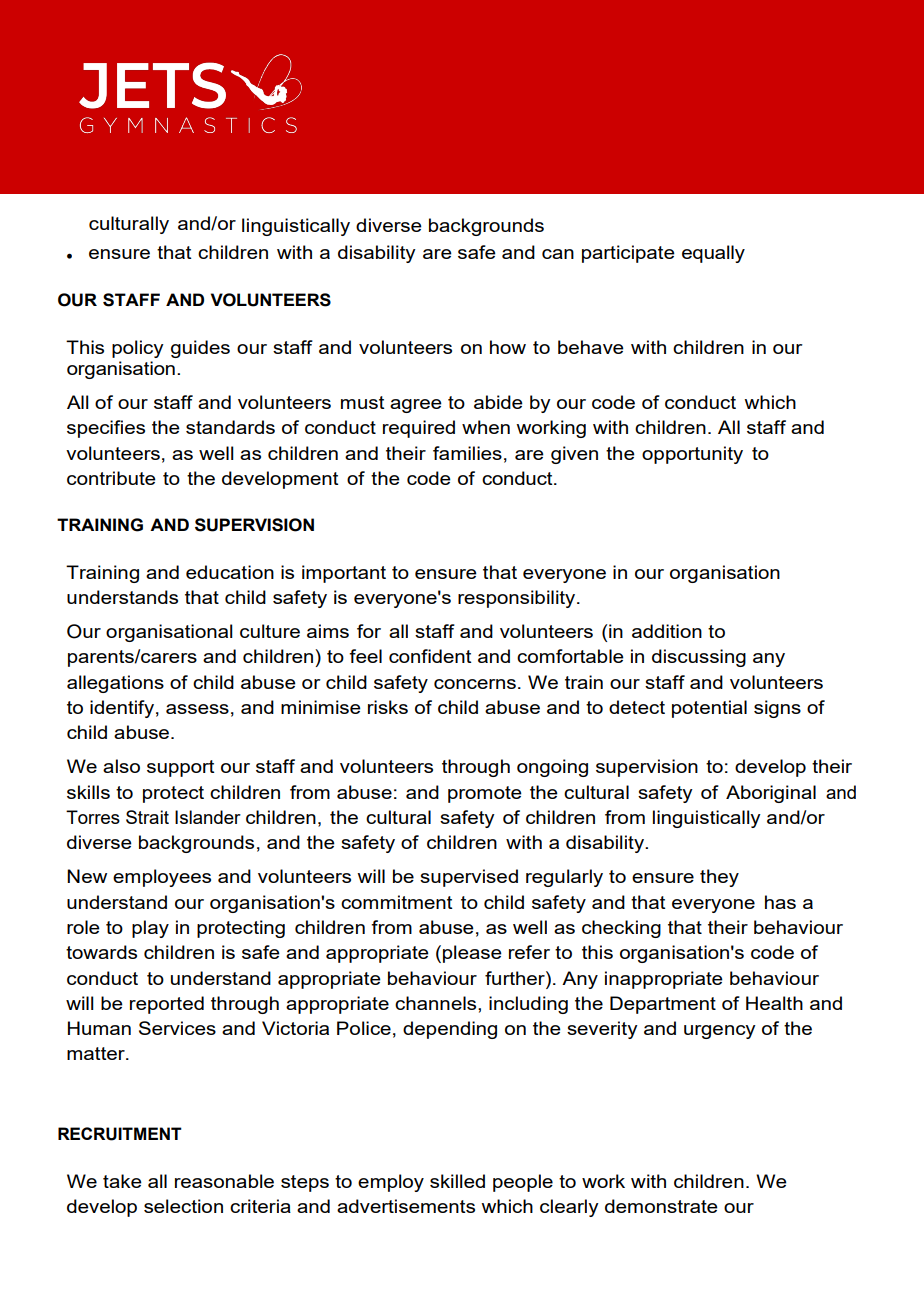 This screenshot has width=924, height=1307. Describe the element at coordinates (508, 347) in the screenshot. I see `how` at that location.
